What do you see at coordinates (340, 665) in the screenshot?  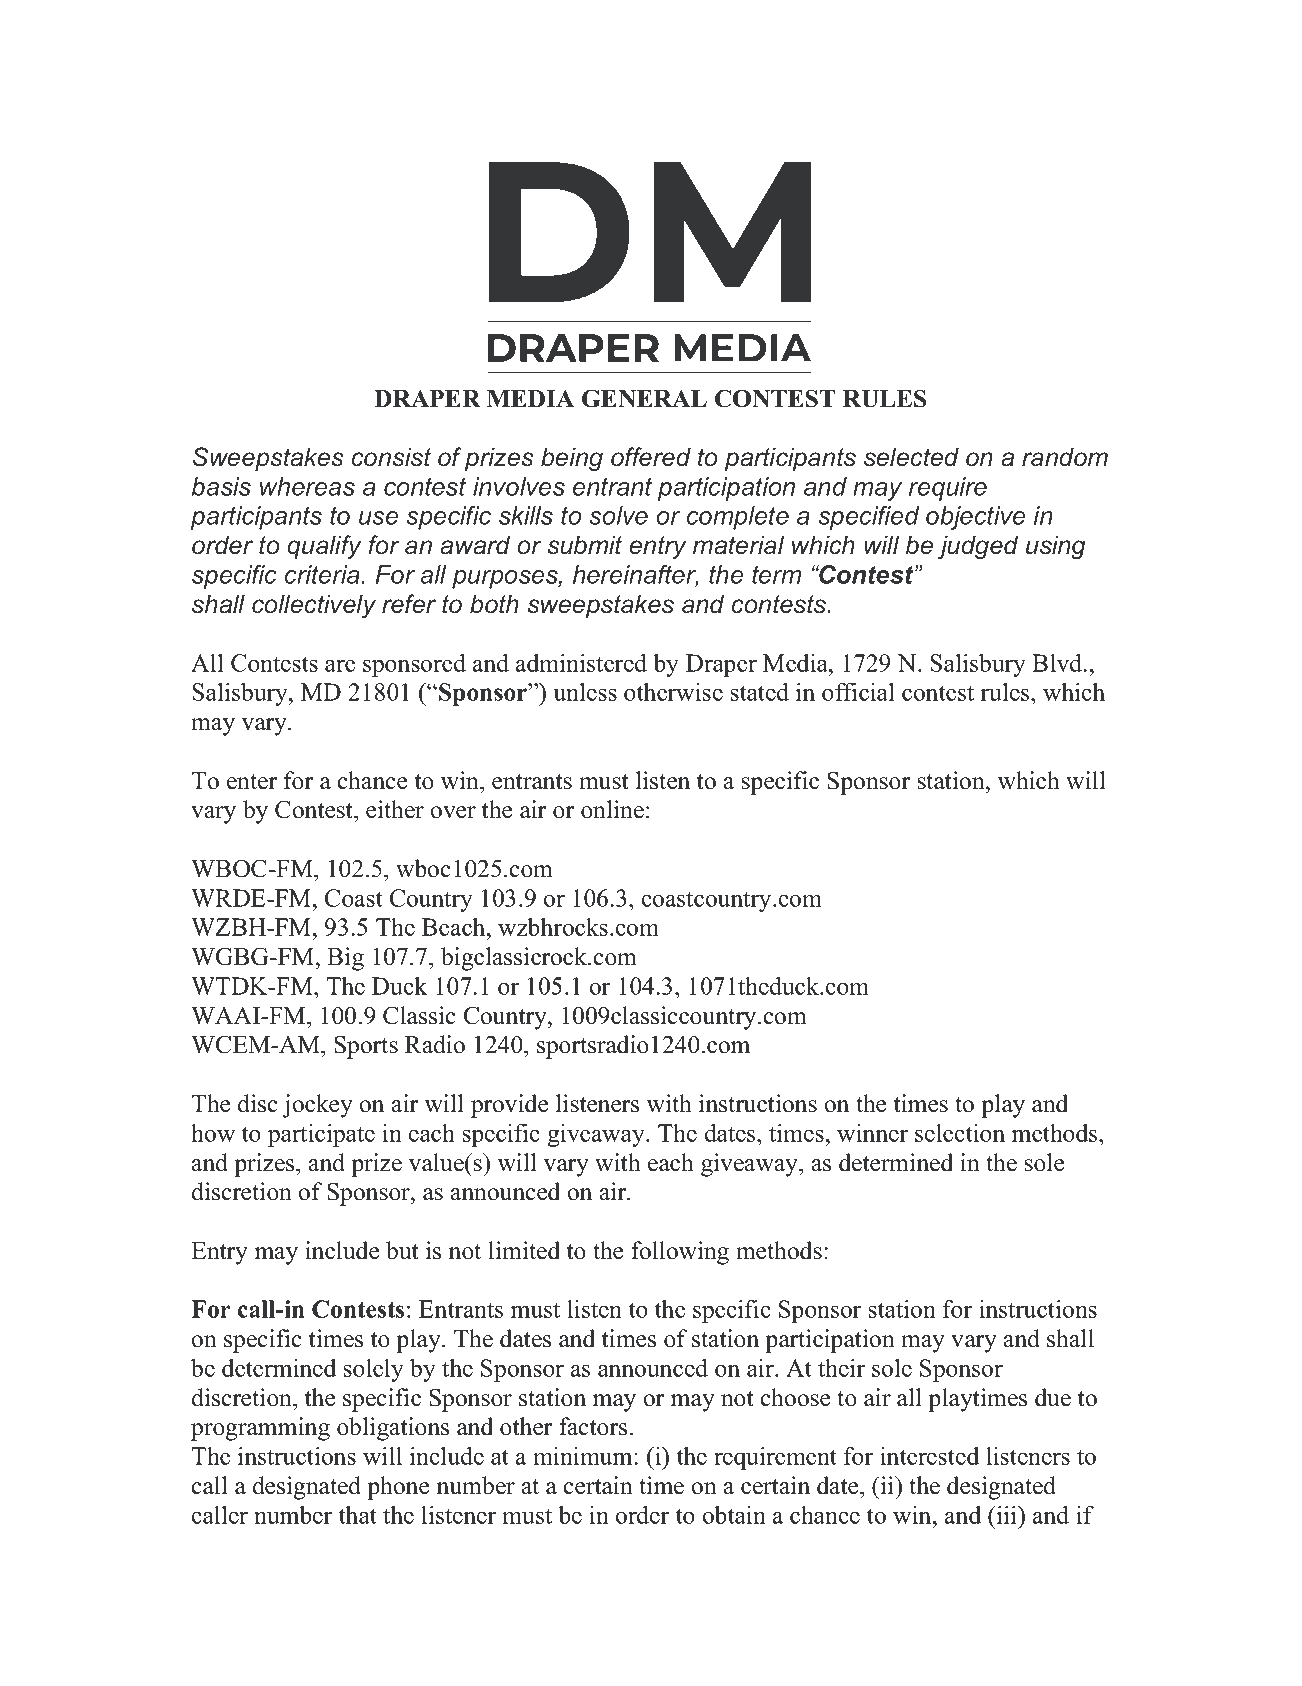 I see `are` at bounding box center [340, 665].
